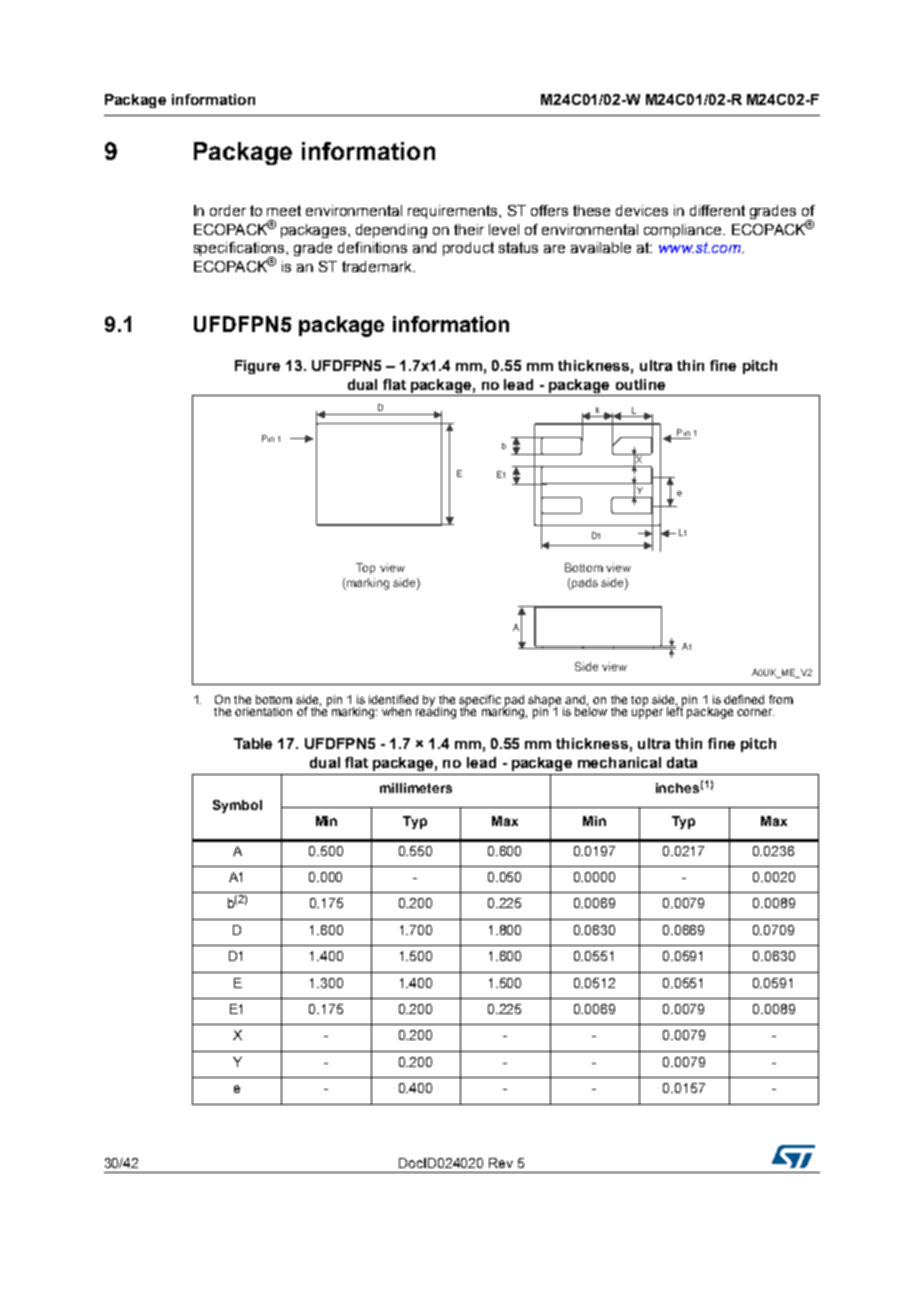  Describe the element at coordinates (274, 699) in the page. I see `bottom` at that location.
